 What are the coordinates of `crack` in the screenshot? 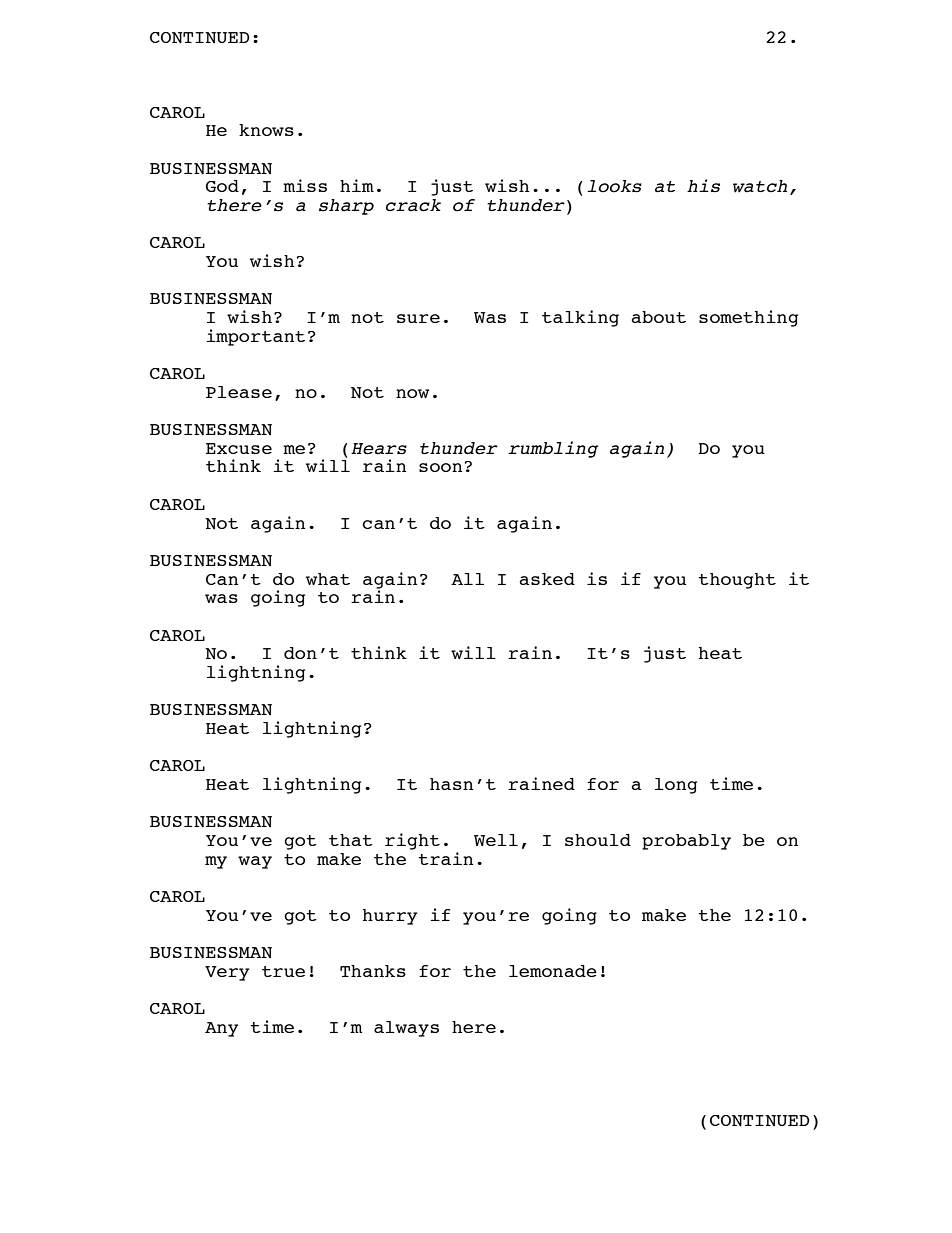 It's located at (413, 205).
